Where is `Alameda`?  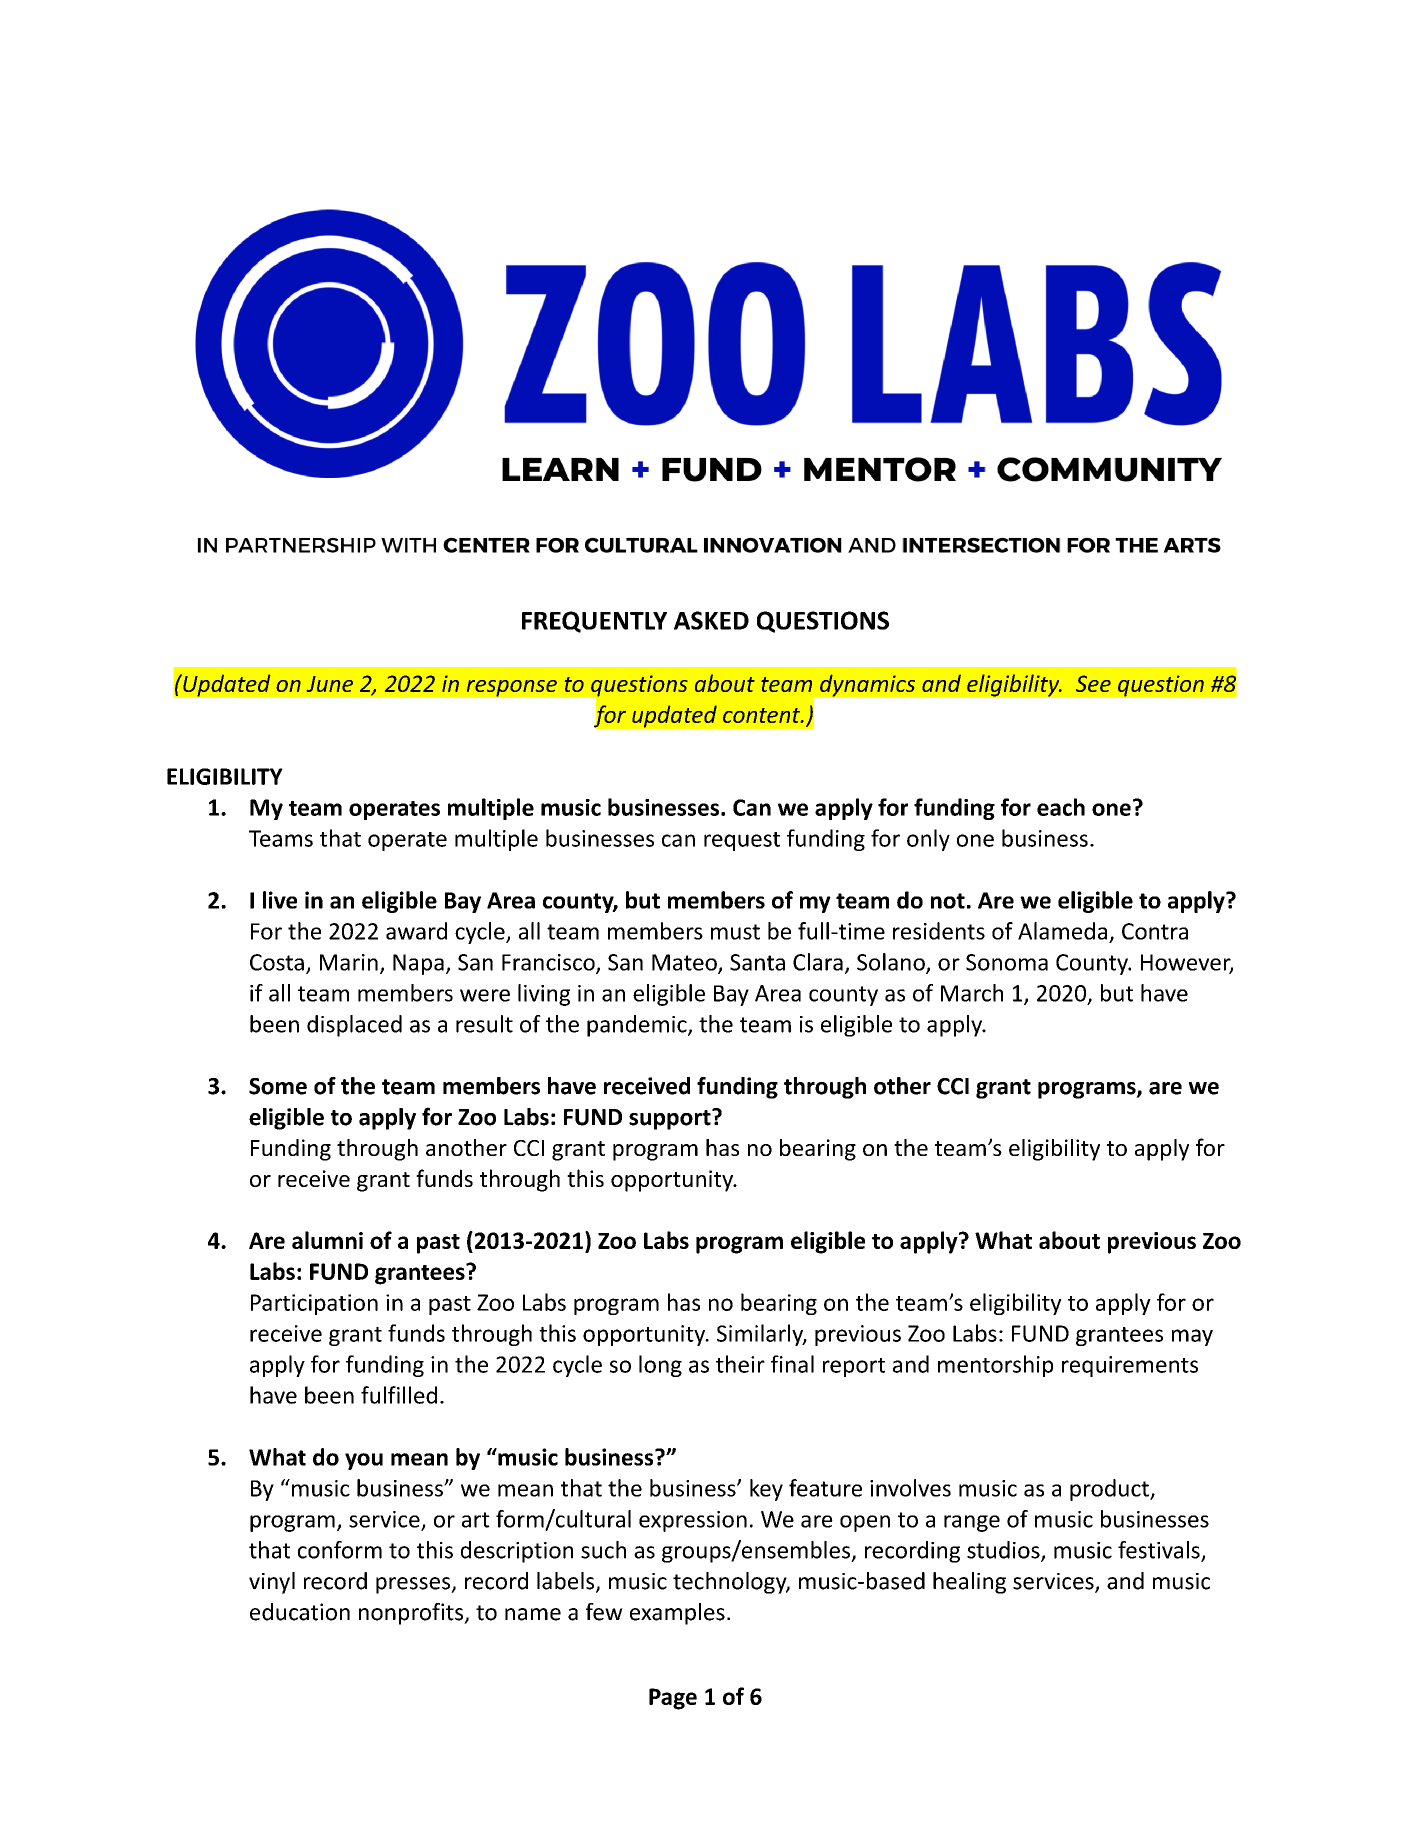 Alameda is located at coordinates (1062, 931).
